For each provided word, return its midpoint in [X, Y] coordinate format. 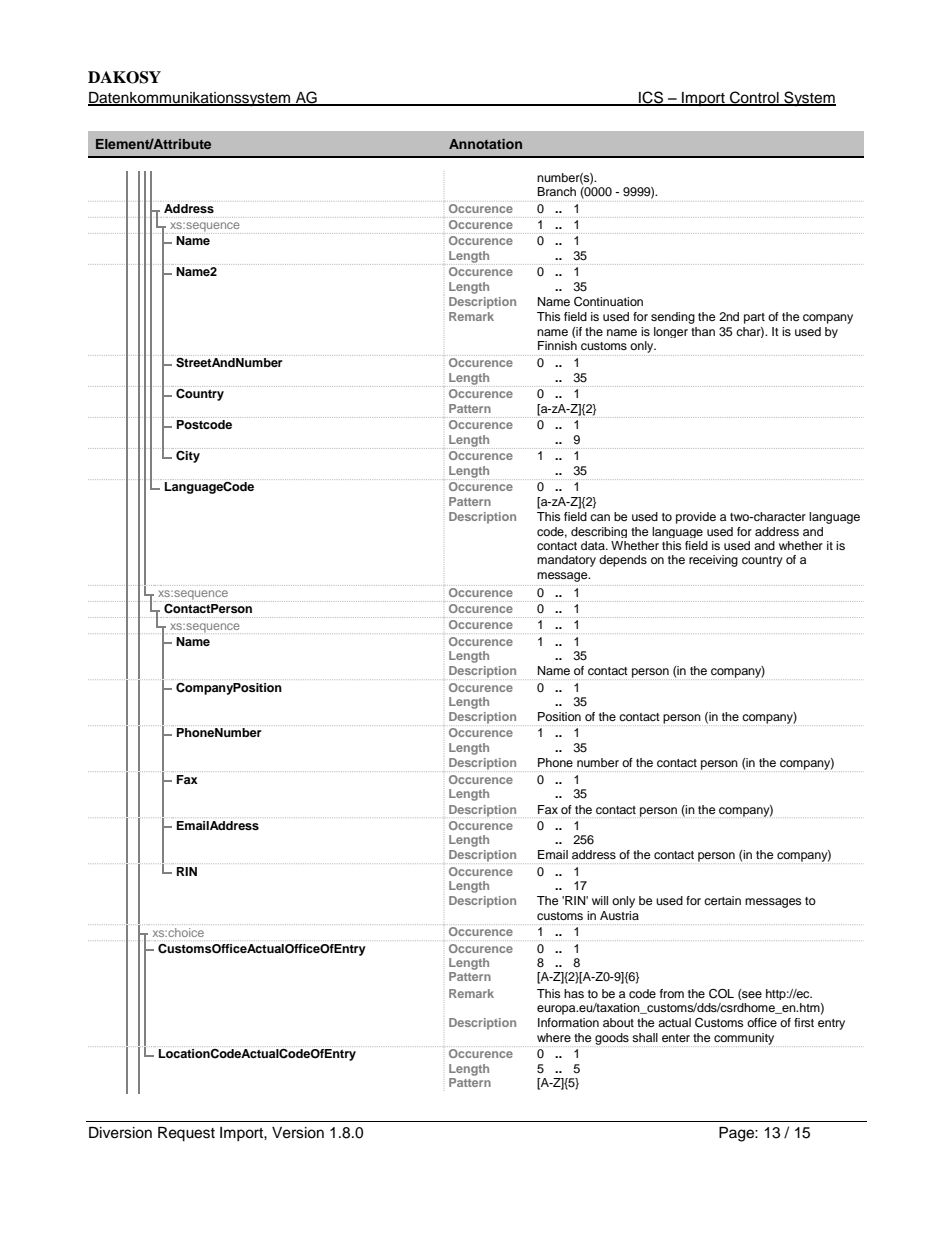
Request [186, 1134]
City [188, 456]
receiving [713, 561]
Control [754, 98]
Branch [556, 191]
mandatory [566, 561]
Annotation [485, 144]
